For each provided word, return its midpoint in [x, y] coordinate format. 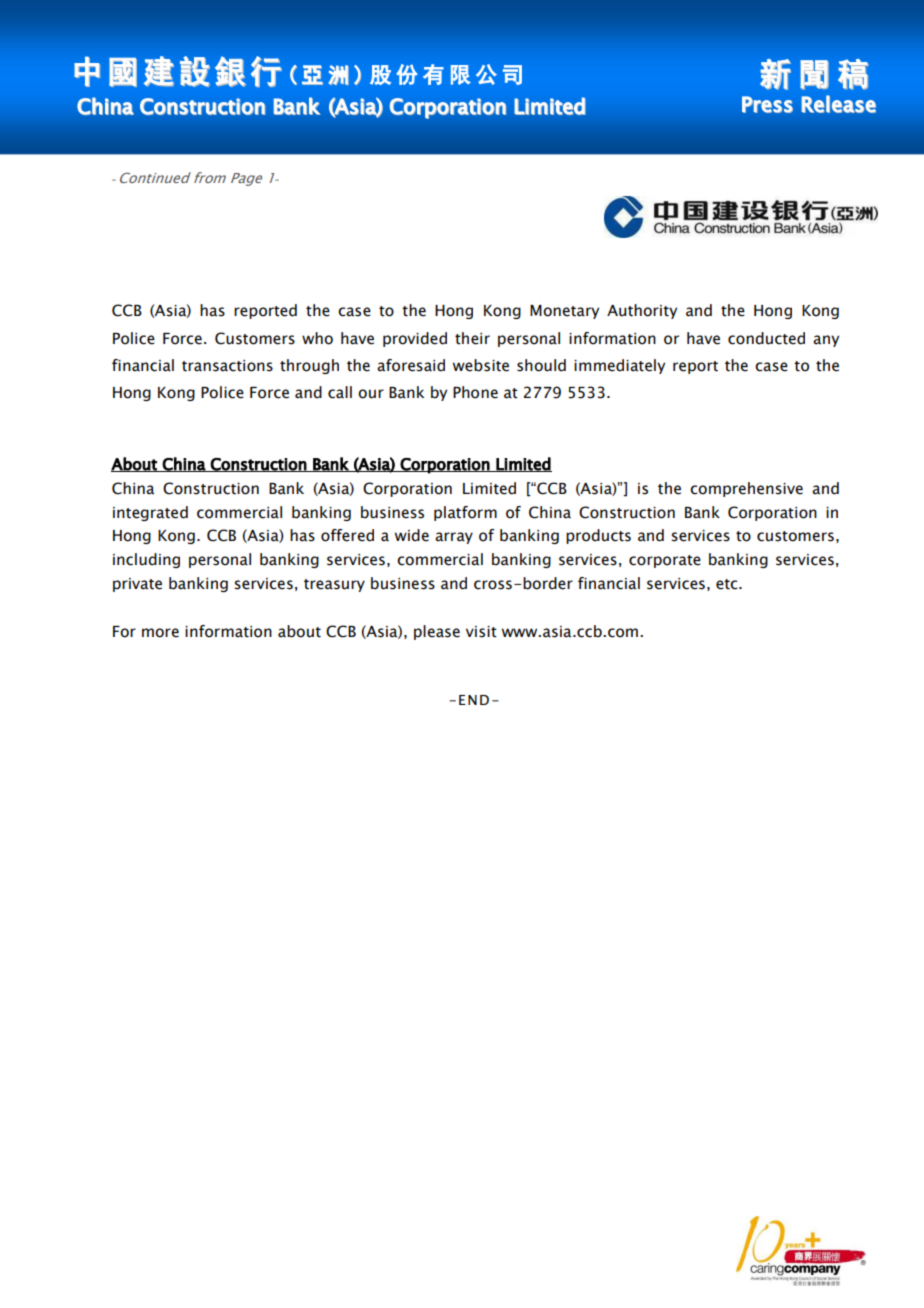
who [317, 338]
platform [465, 513]
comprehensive [746, 489]
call [340, 392]
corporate [665, 561]
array [454, 538]
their [472, 338]
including [146, 560]
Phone [475, 392]
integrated [150, 513]
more [160, 633]
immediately [619, 366]
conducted [766, 338]
